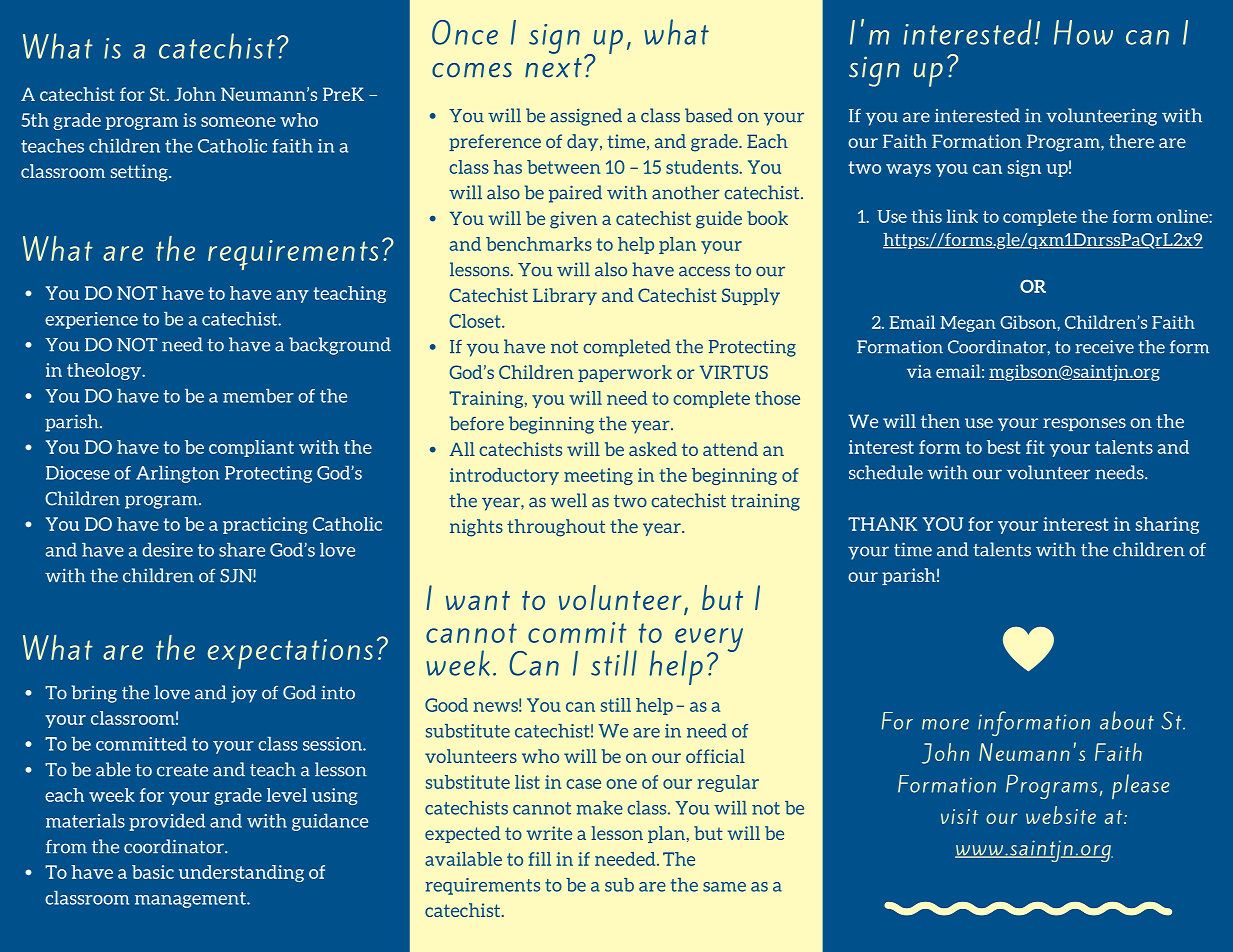  Describe the element at coordinates (178, 474) in the page. I see `Arlington` at that location.
